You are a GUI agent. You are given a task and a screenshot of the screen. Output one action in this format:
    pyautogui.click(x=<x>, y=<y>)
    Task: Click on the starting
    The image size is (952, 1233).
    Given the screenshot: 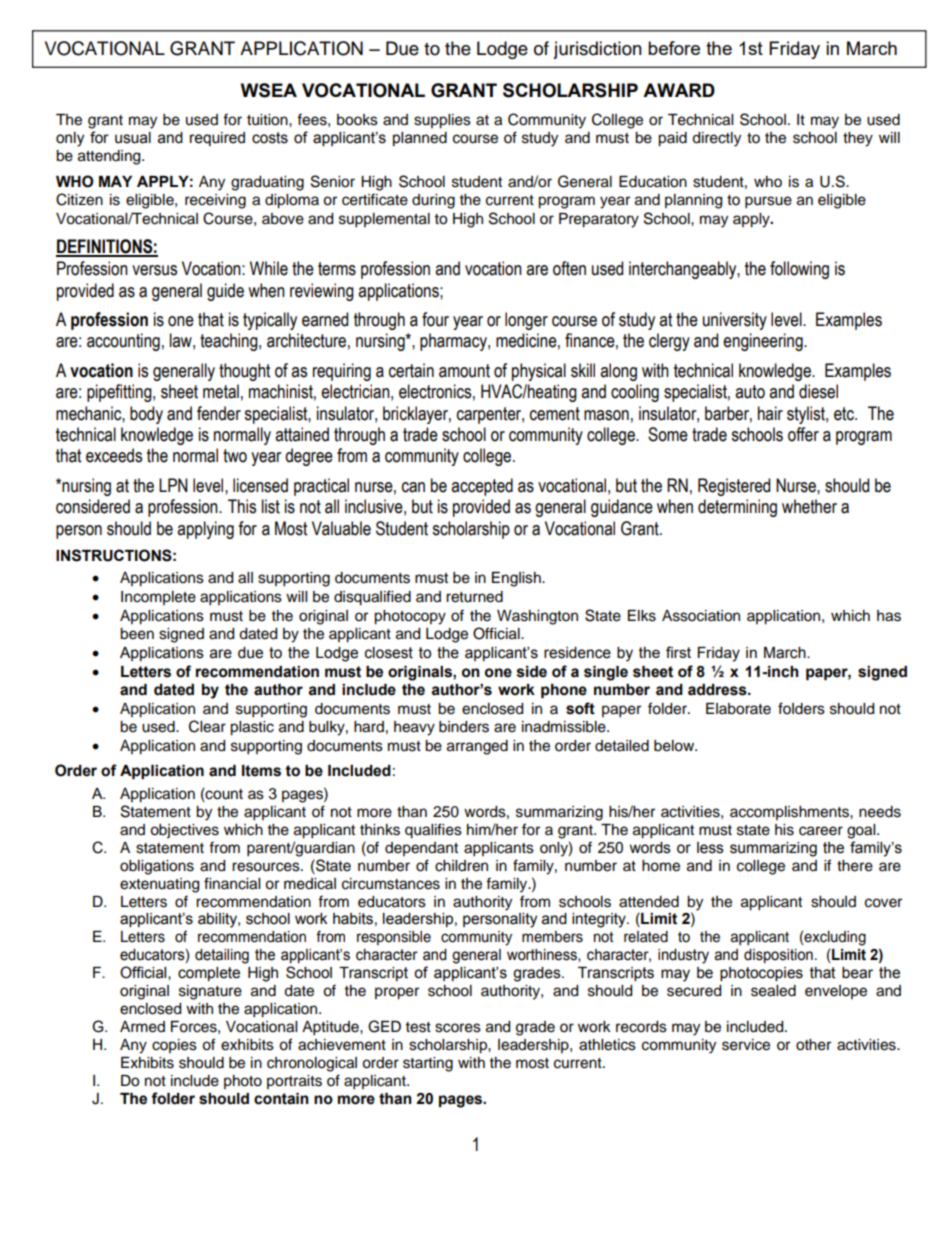 What is the action you would take?
    pyautogui.click(x=428, y=1064)
